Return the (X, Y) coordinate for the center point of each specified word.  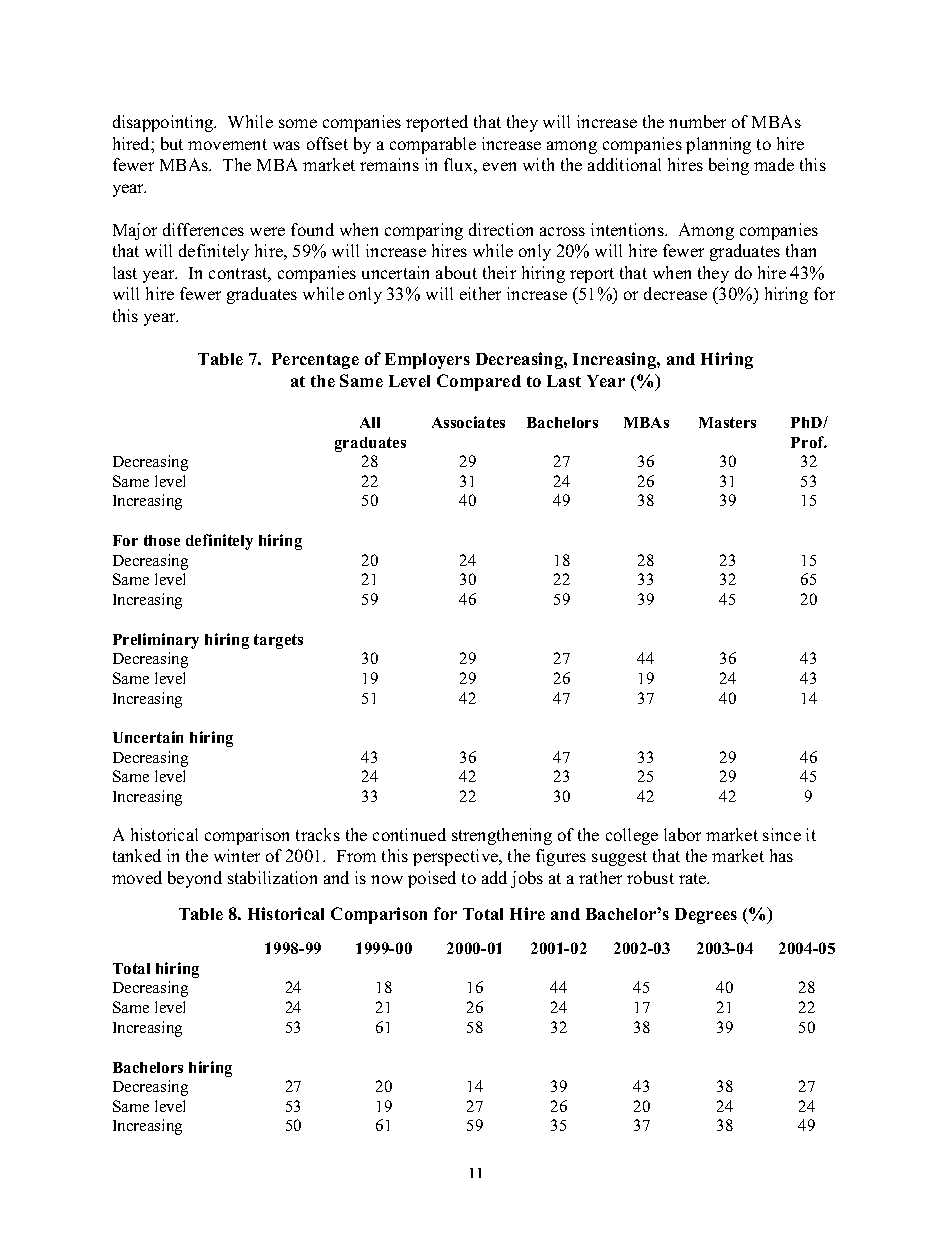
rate (694, 878)
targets (278, 641)
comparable (433, 145)
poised (432, 879)
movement (227, 144)
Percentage (315, 361)
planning (718, 145)
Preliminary (156, 641)
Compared (479, 382)
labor (682, 834)
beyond (195, 879)
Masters (727, 422)
